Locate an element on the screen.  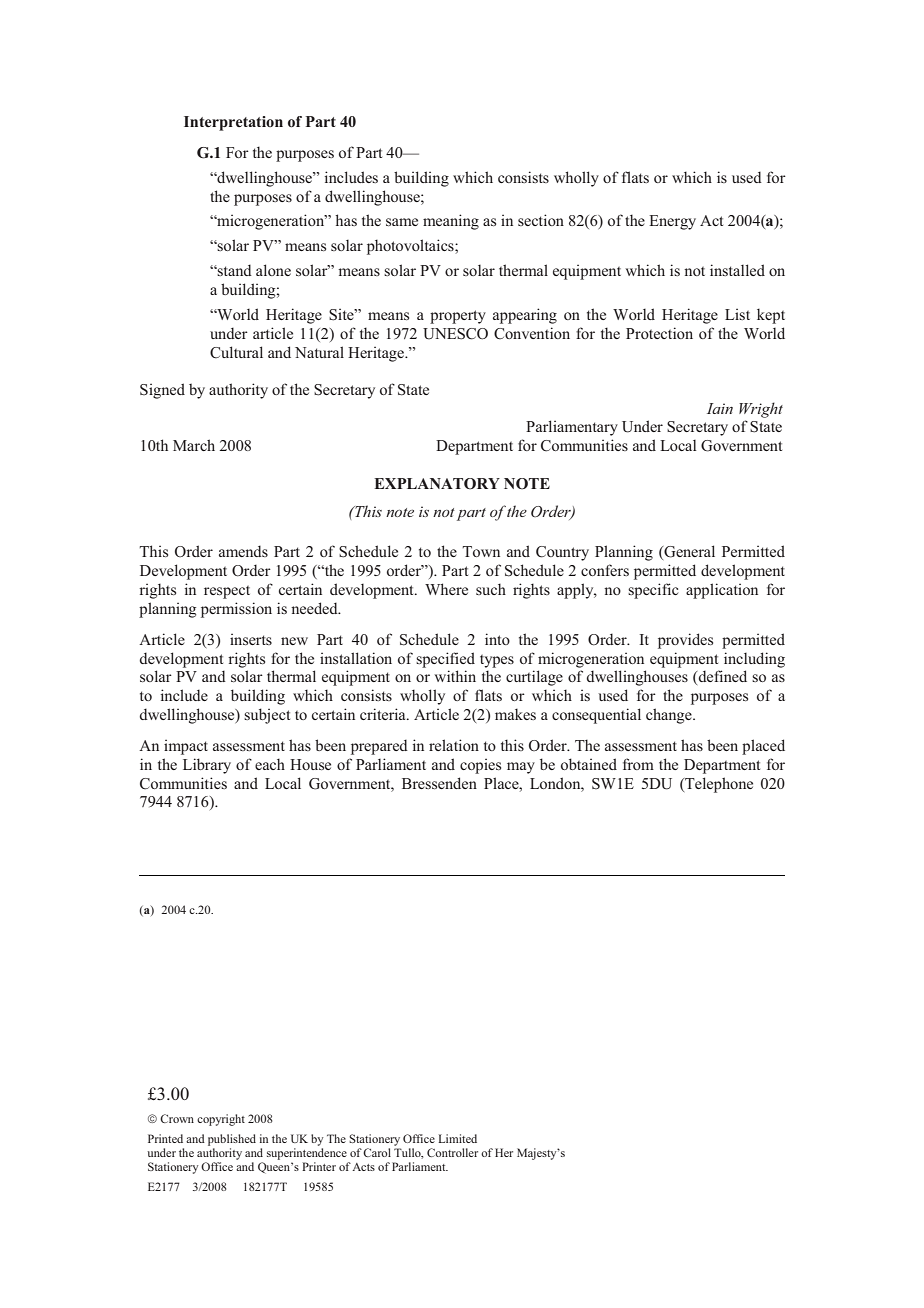
meaning is located at coordinates (451, 222).
